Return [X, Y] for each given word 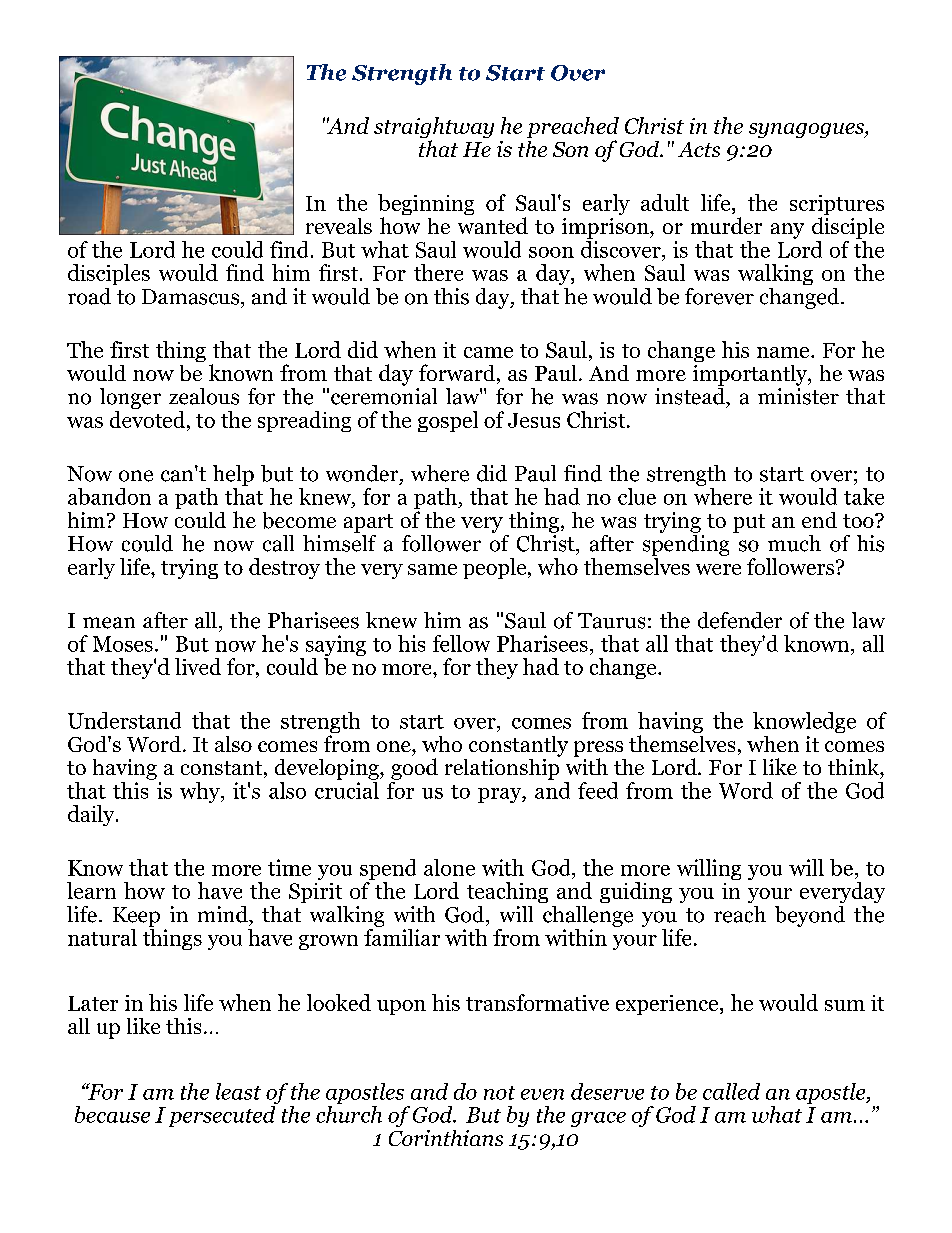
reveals [339, 226]
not [499, 1093]
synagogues [807, 130]
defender [740, 620]
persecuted [222, 1116]
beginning [426, 206]
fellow [461, 643]
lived [198, 666]
